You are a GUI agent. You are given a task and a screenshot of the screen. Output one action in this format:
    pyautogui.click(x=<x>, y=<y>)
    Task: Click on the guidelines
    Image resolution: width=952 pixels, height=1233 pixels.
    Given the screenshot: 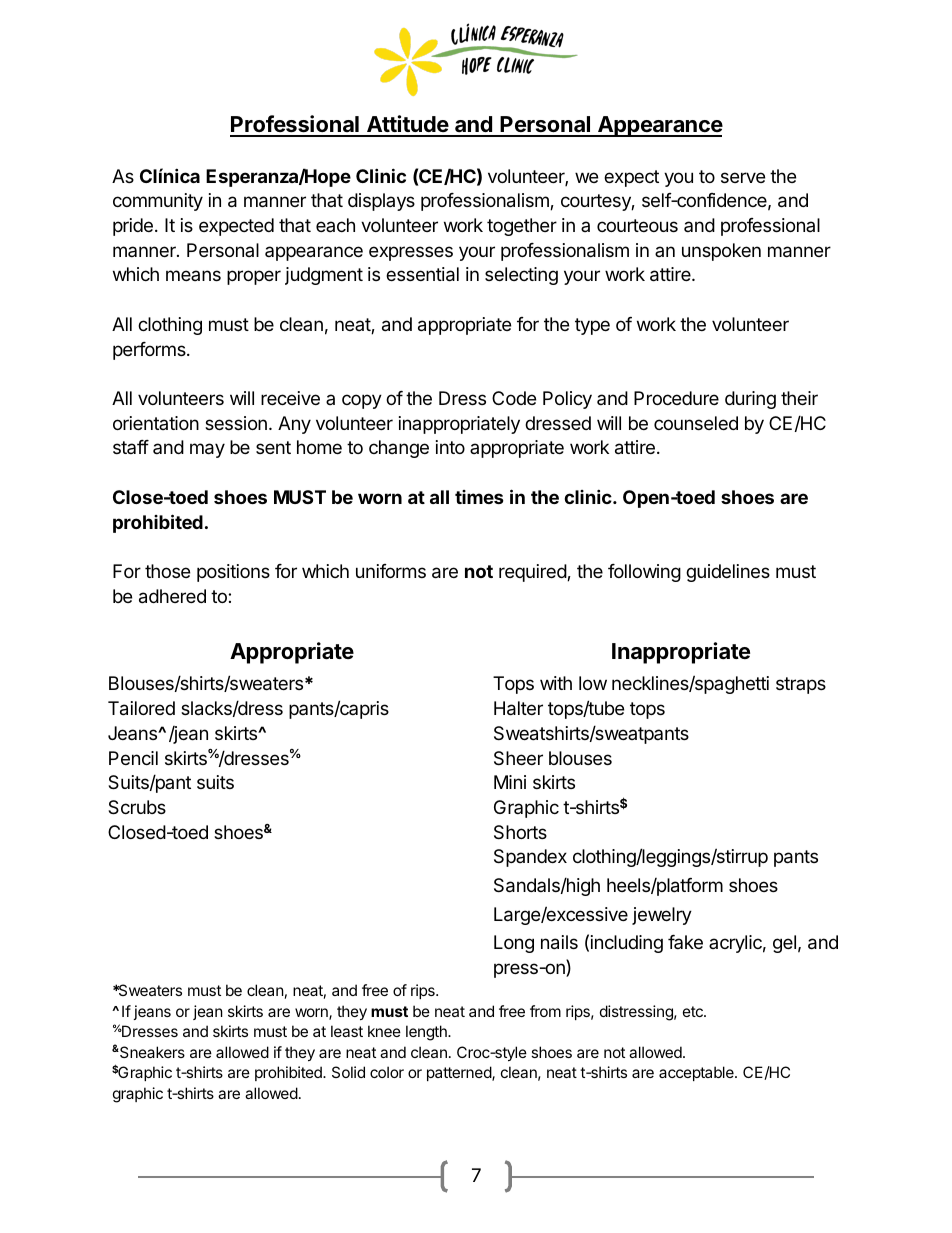 What is the action you would take?
    pyautogui.click(x=728, y=573)
